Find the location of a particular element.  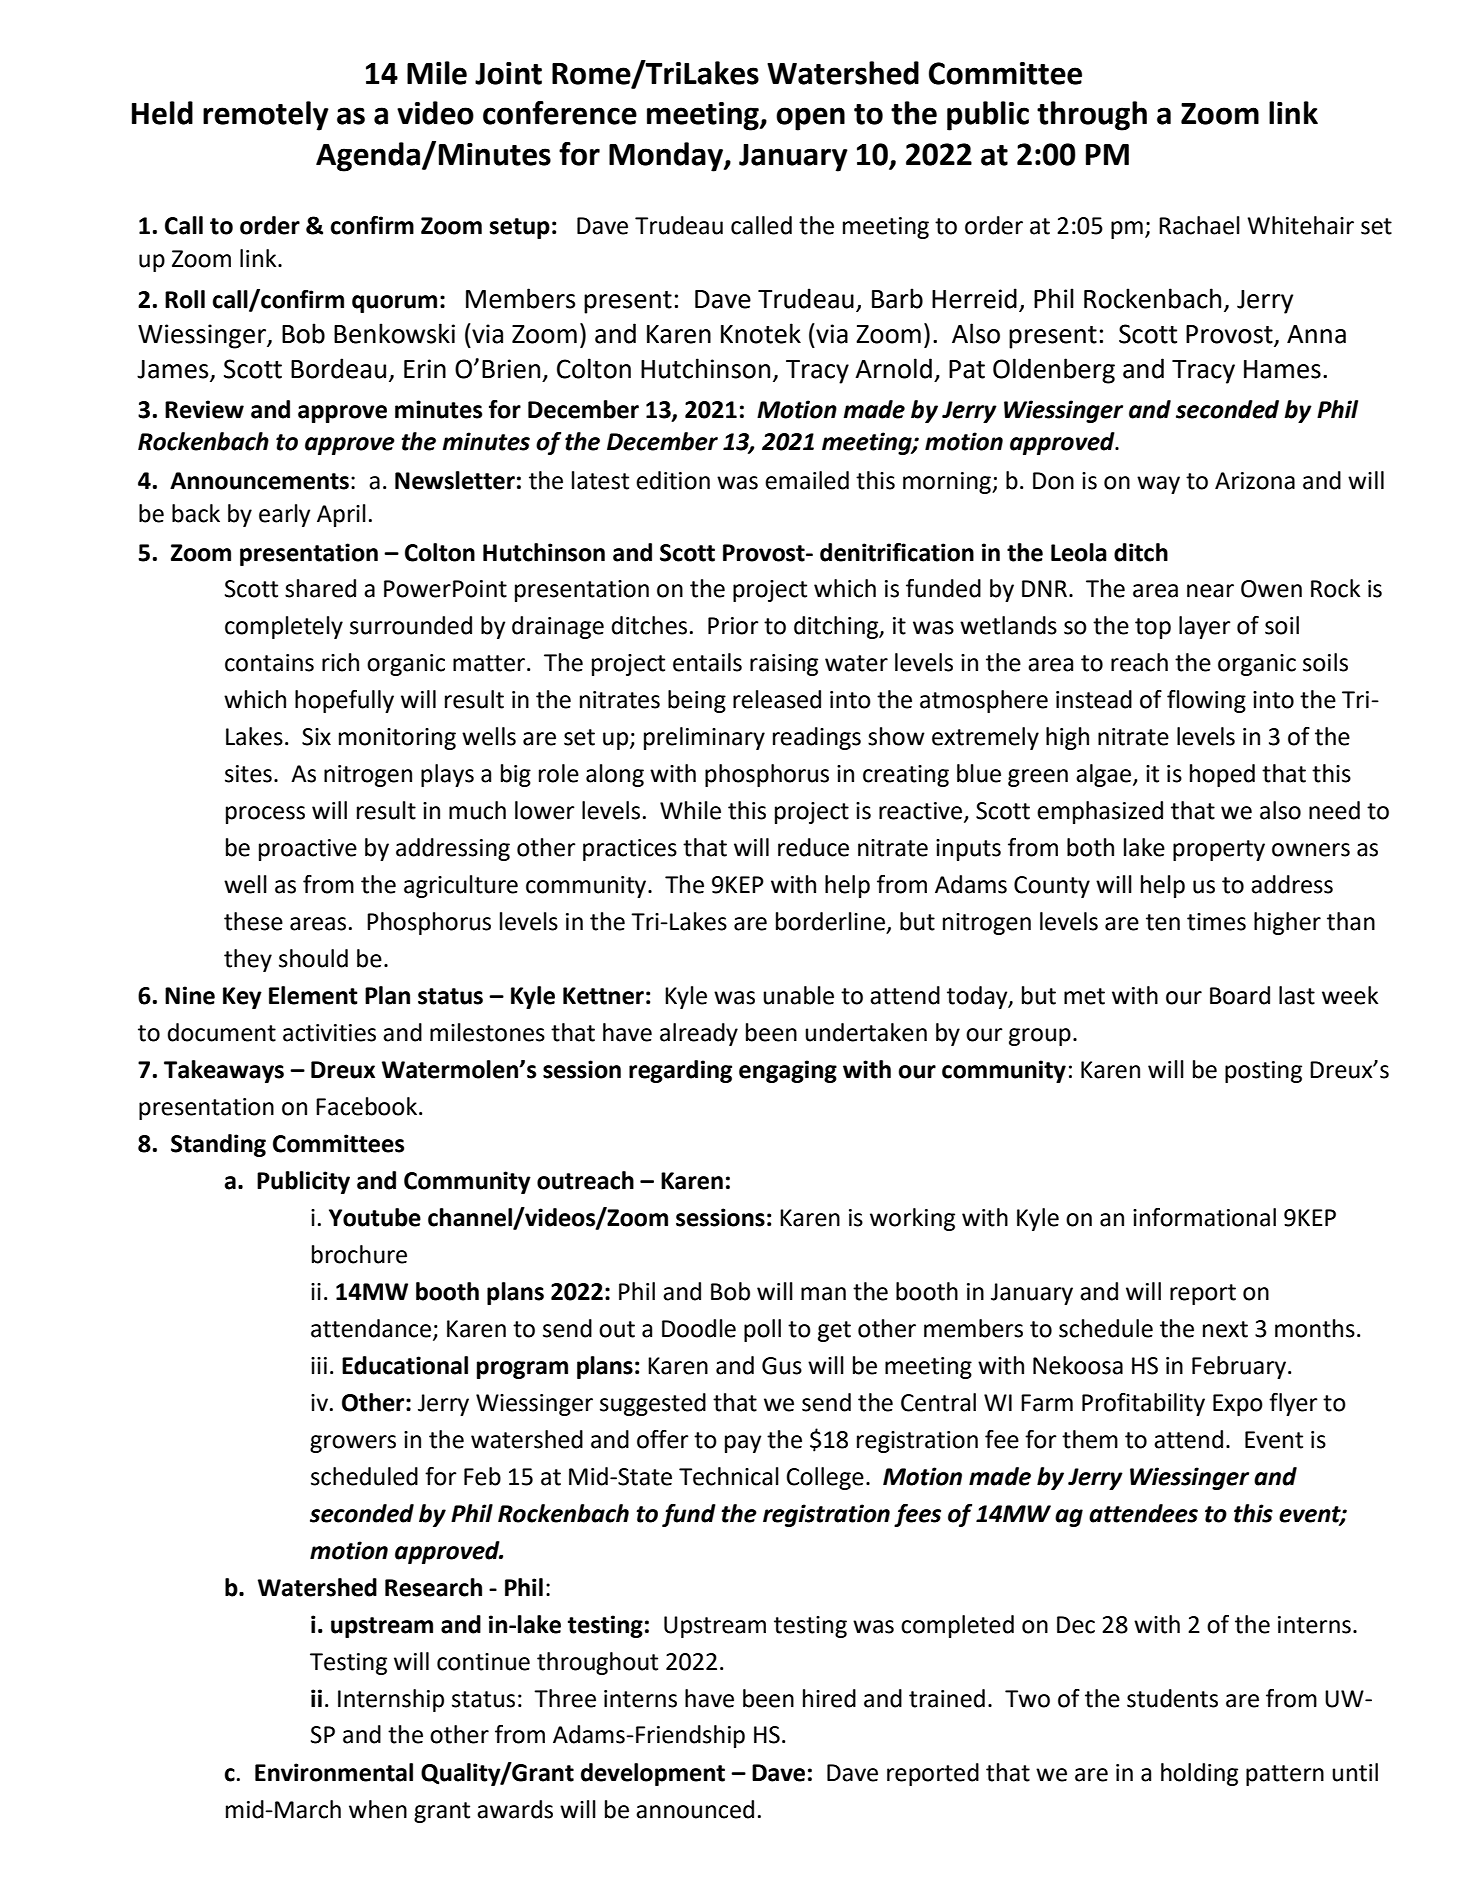

should is located at coordinates (313, 958).
